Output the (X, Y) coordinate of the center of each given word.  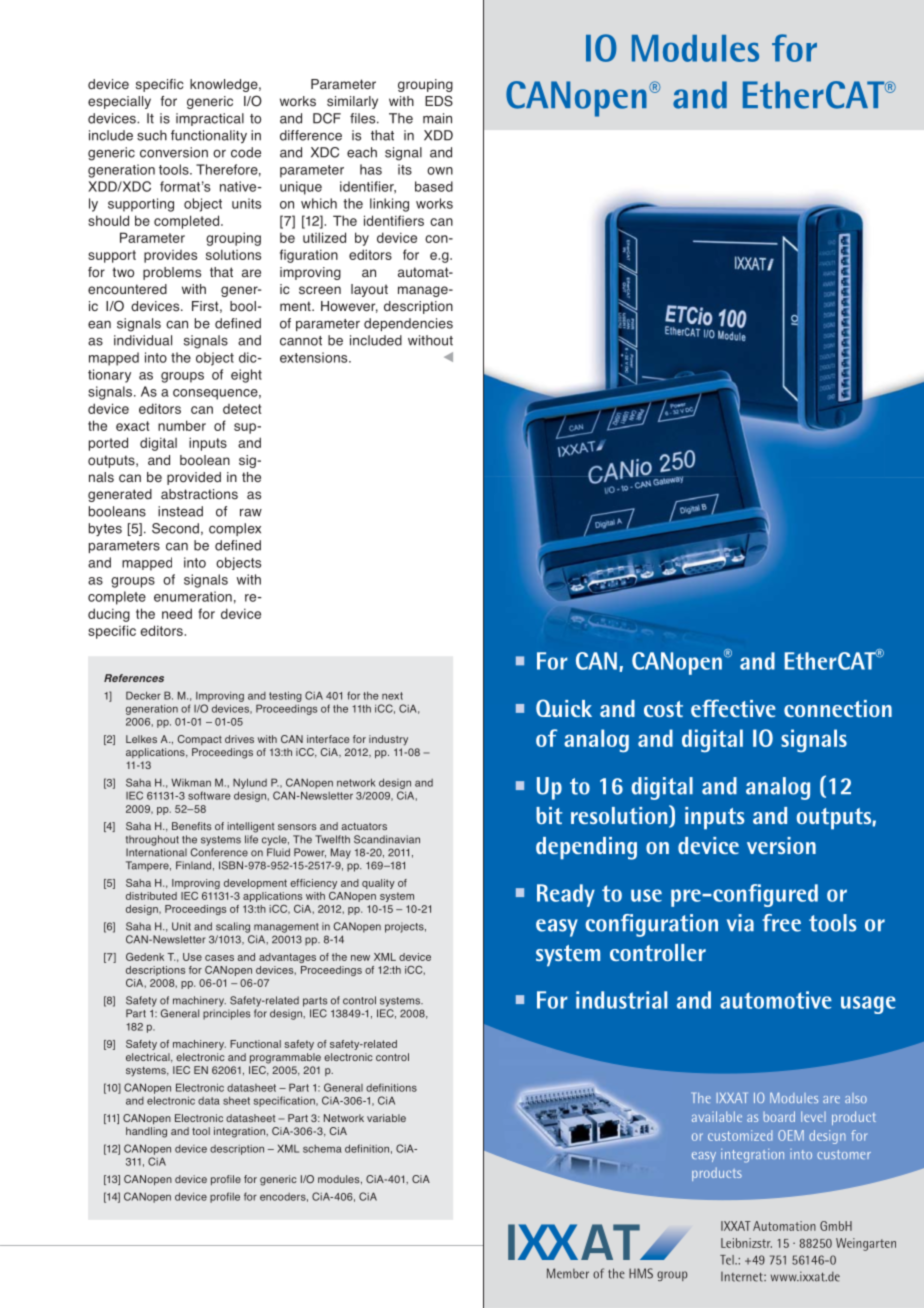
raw (251, 513)
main (437, 118)
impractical (210, 119)
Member (568, 1273)
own (440, 171)
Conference (219, 852)
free (781, 923)
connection (838, 708)
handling (146, 1132)
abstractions (199, 494)
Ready (566, 895)
